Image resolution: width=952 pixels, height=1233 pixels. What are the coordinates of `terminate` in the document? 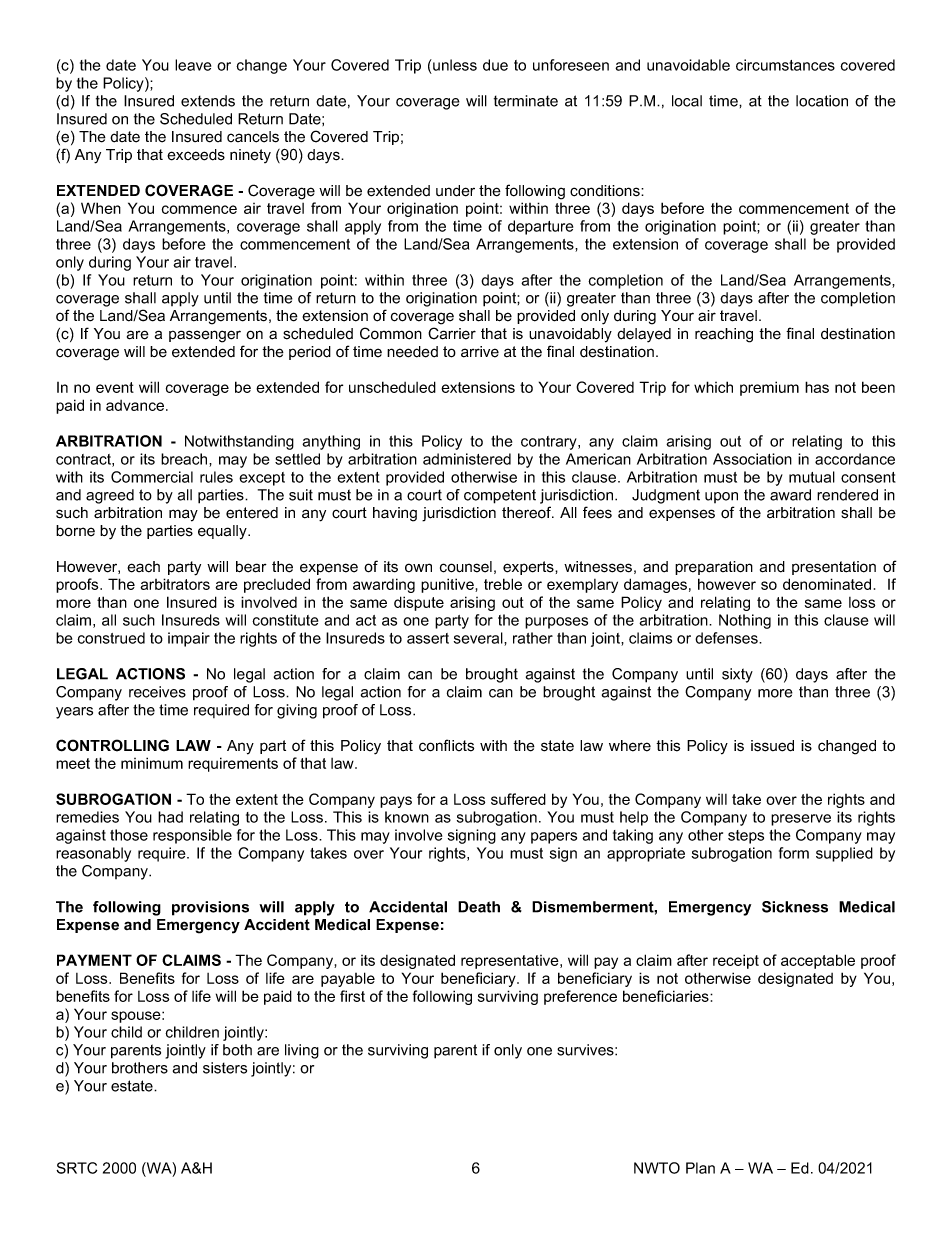 It's located at (526, 101).
